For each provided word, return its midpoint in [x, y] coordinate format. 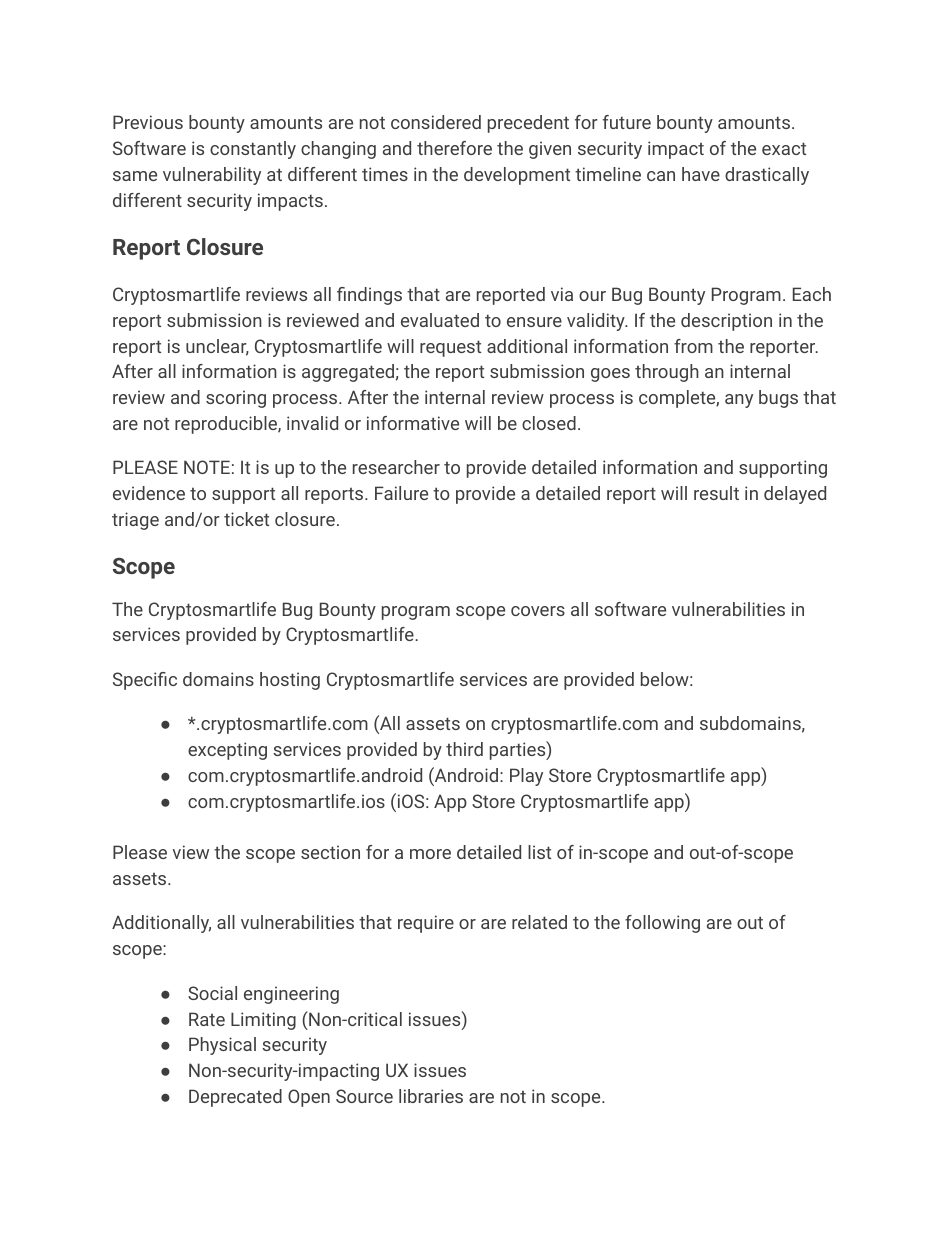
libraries [431, 1096]
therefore [454, 148]
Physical [222, 1046]
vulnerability [212, 176]
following [662, 924]
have [701, 174]
